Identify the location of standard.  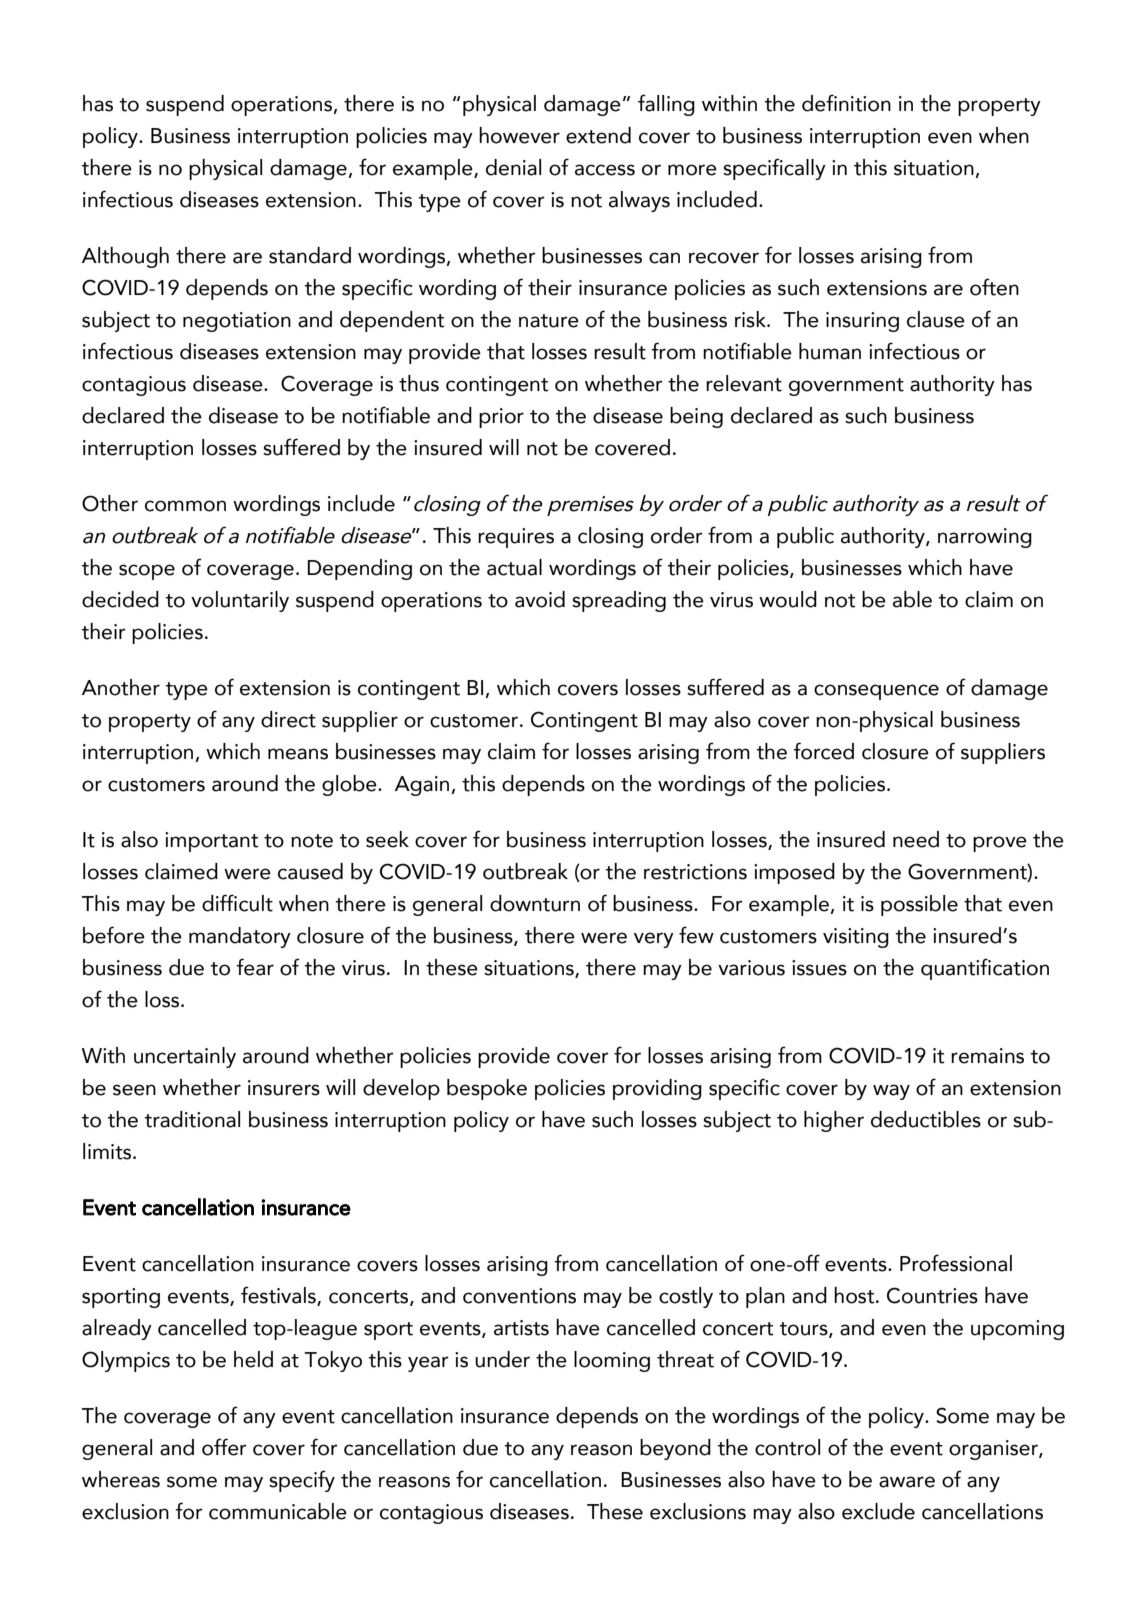
(310, 255).
